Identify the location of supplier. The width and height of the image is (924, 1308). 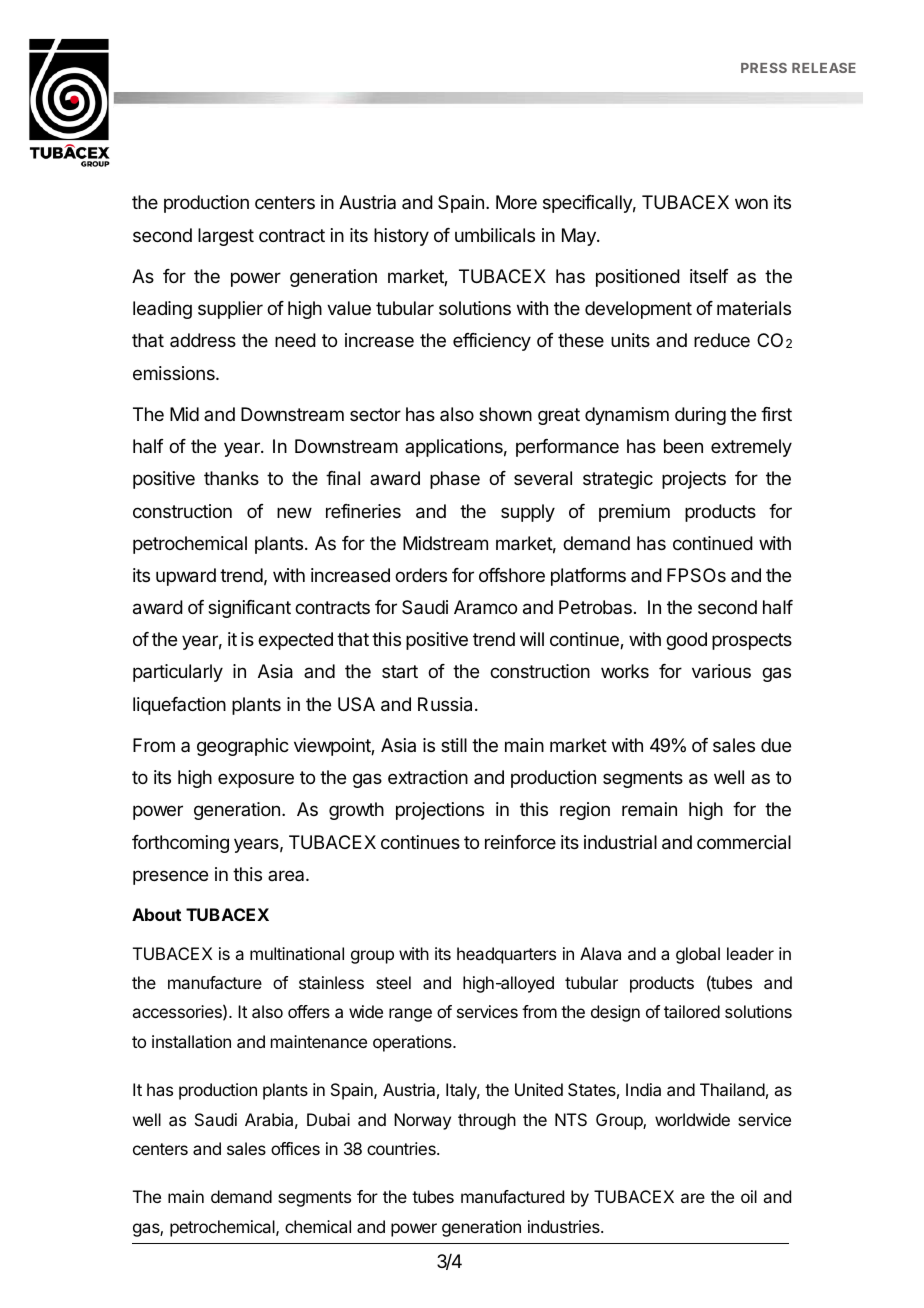
(230, 310).
